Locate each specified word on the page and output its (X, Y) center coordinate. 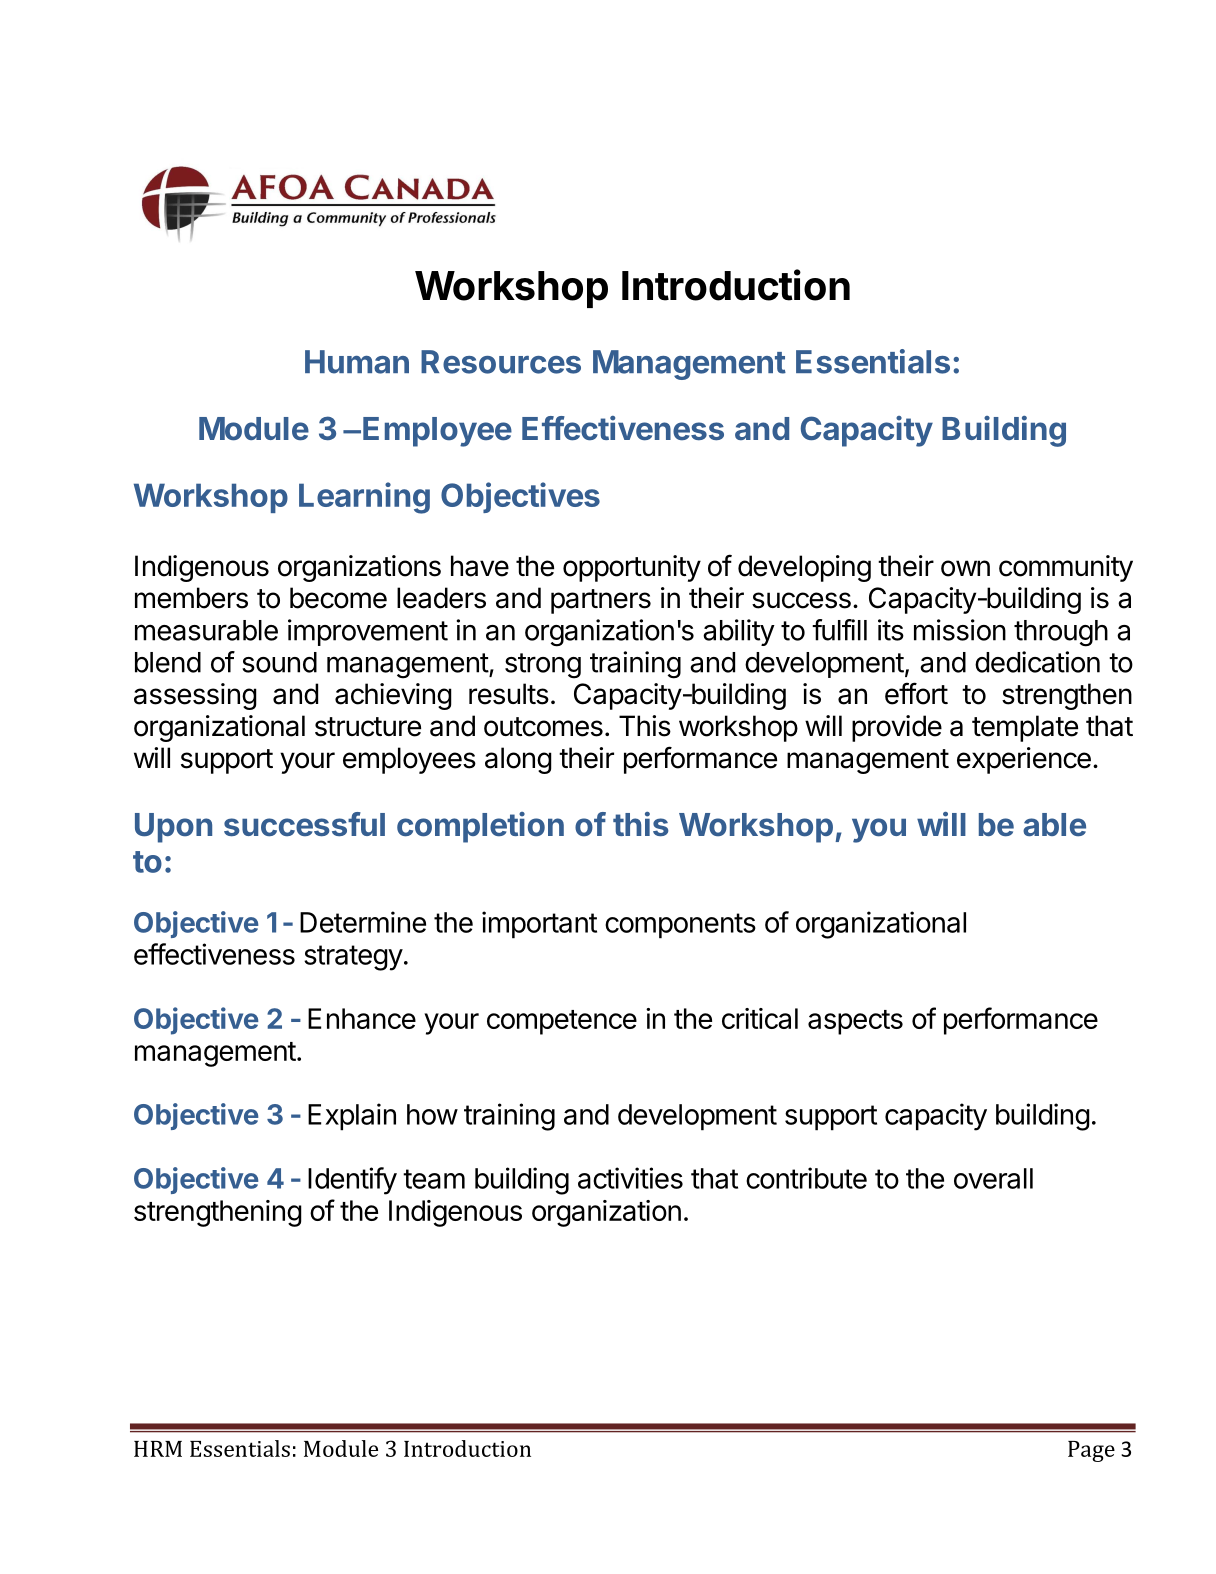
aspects (855, 1022)
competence (562, 1022)
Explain (352, 1117)
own (965, 568)
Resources (501, 362)
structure (368, 727)
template (1025, 728)
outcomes (543, 727)
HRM (158, 1449)
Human (357, 362)
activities (630, 1178)
